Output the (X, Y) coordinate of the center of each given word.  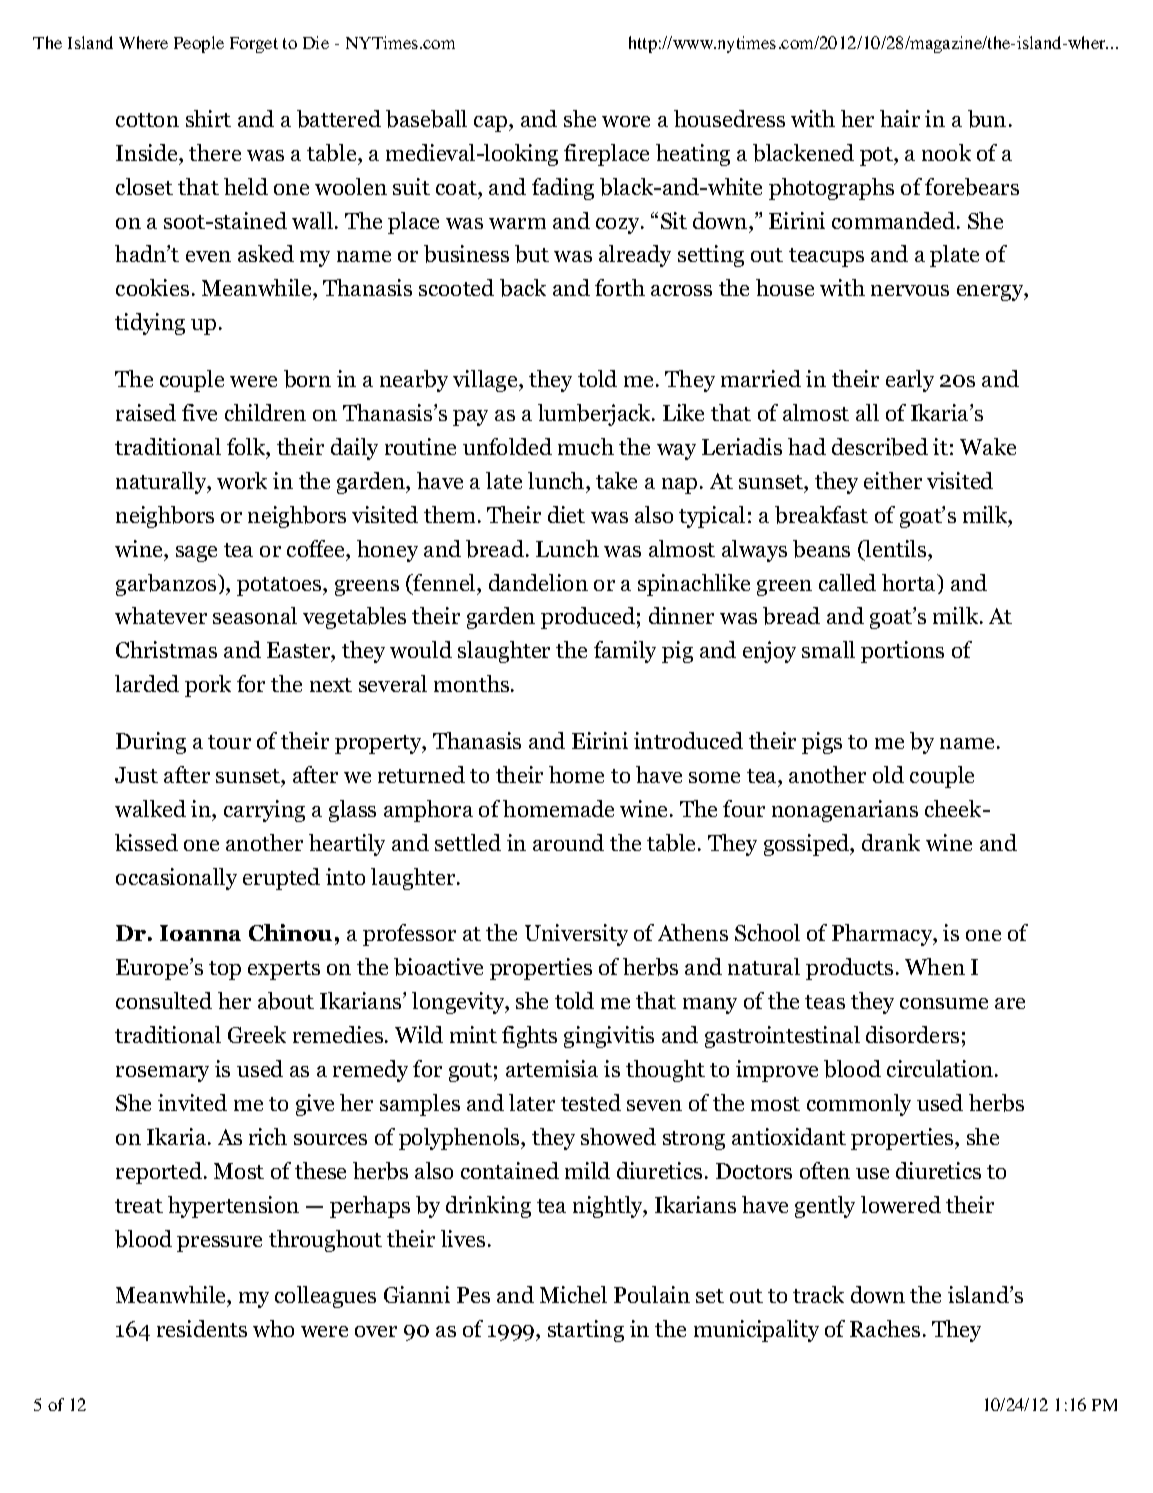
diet (566, 514)
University (576, 935)
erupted (281, 879)
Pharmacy (883, 935)
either (893, 480)
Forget (254, 45)
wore (626, 121)
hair (900, 118)
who (273, 1328)
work (242, 480)
